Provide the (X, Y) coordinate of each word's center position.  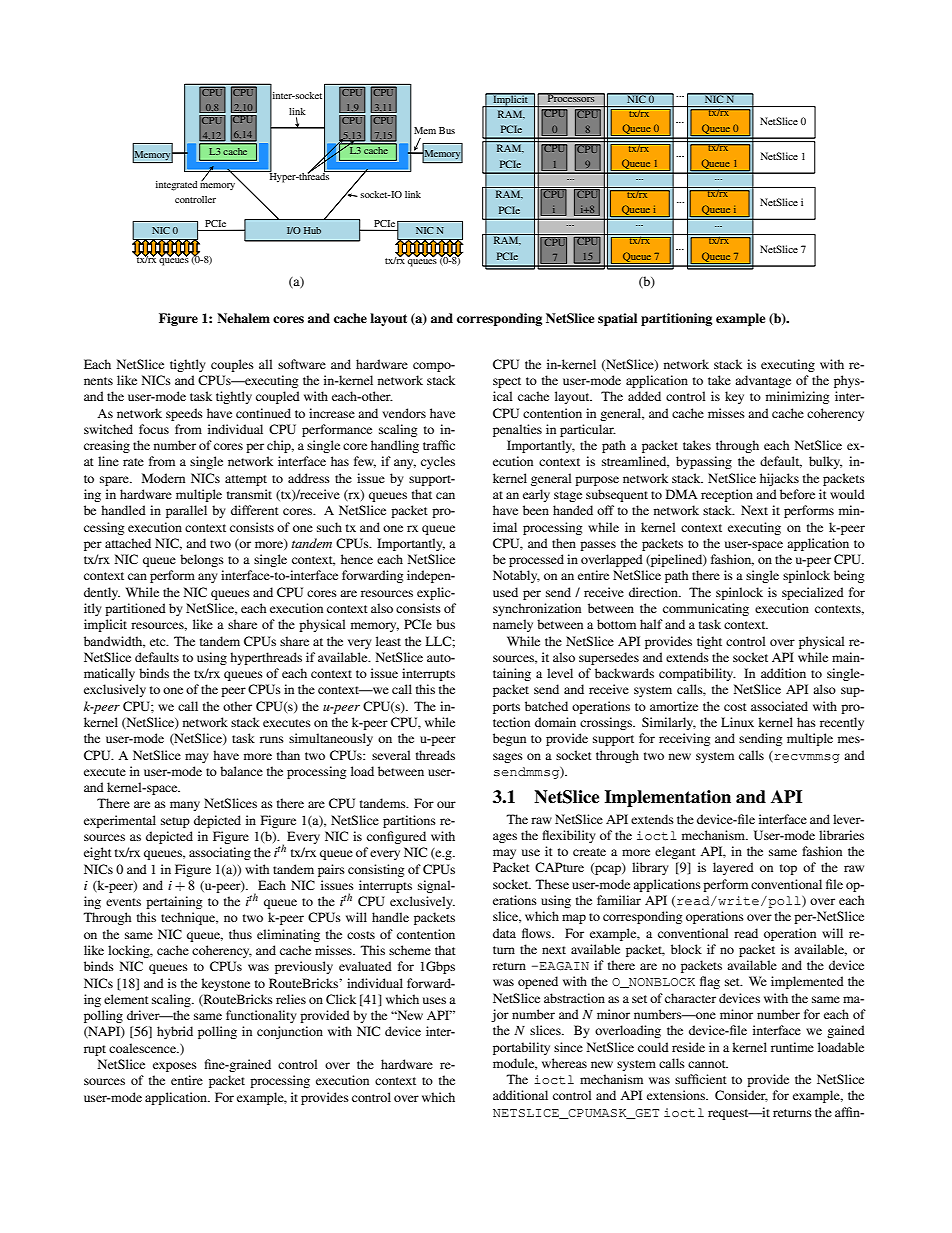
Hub (312, 230)
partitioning (676, 319)
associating (220, 853)
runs (272, 739)
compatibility (697, 674)
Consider (741, 1096)
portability (521, 1048)
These (552, 884)
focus (154, 429)
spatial (617, 319)
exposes (175, 1067)
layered (733, 868)
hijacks (779, 479)
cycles (438, 462)
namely (513, 625)
